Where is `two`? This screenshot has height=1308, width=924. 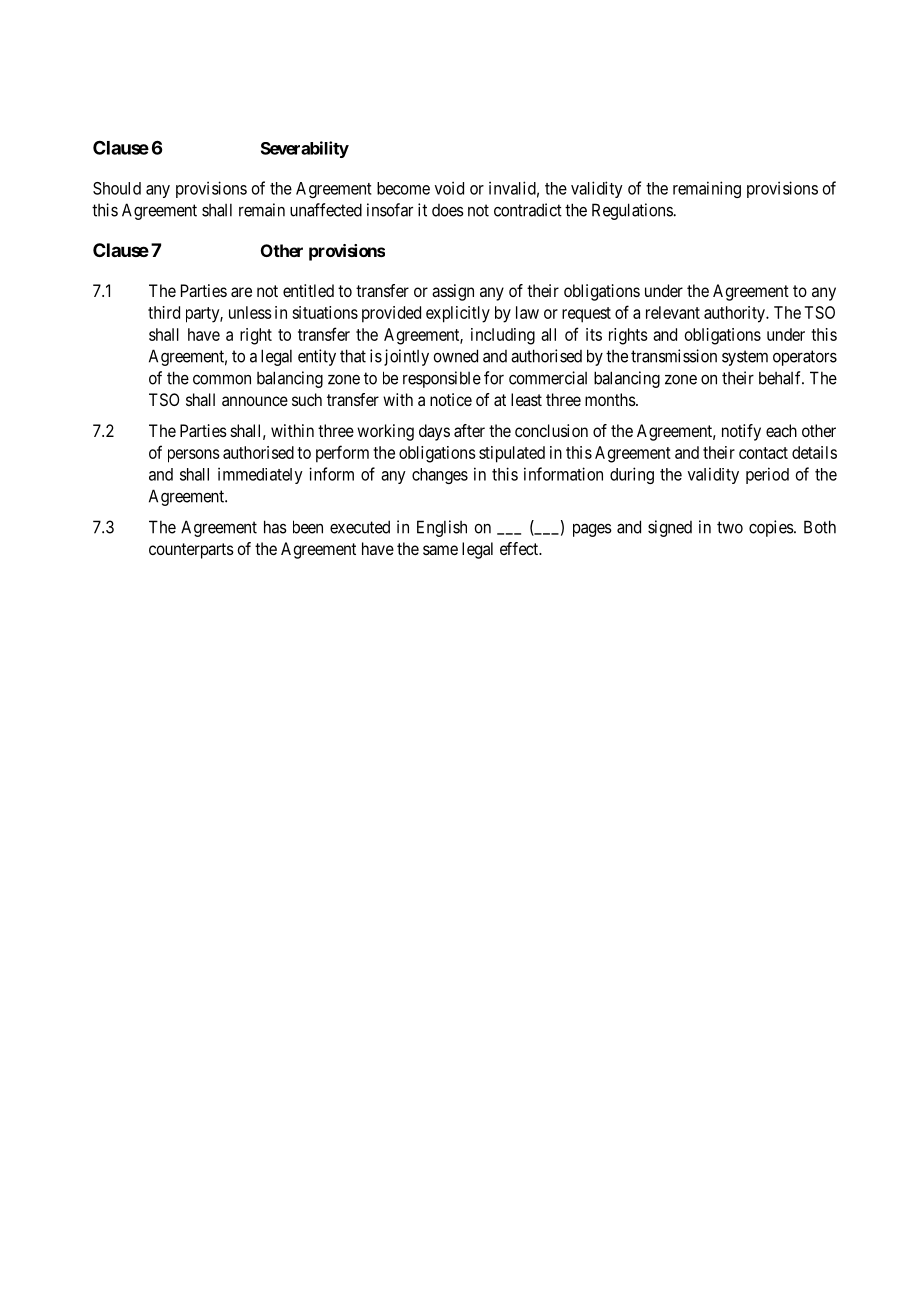
two is located at coordinates (730, 527).
